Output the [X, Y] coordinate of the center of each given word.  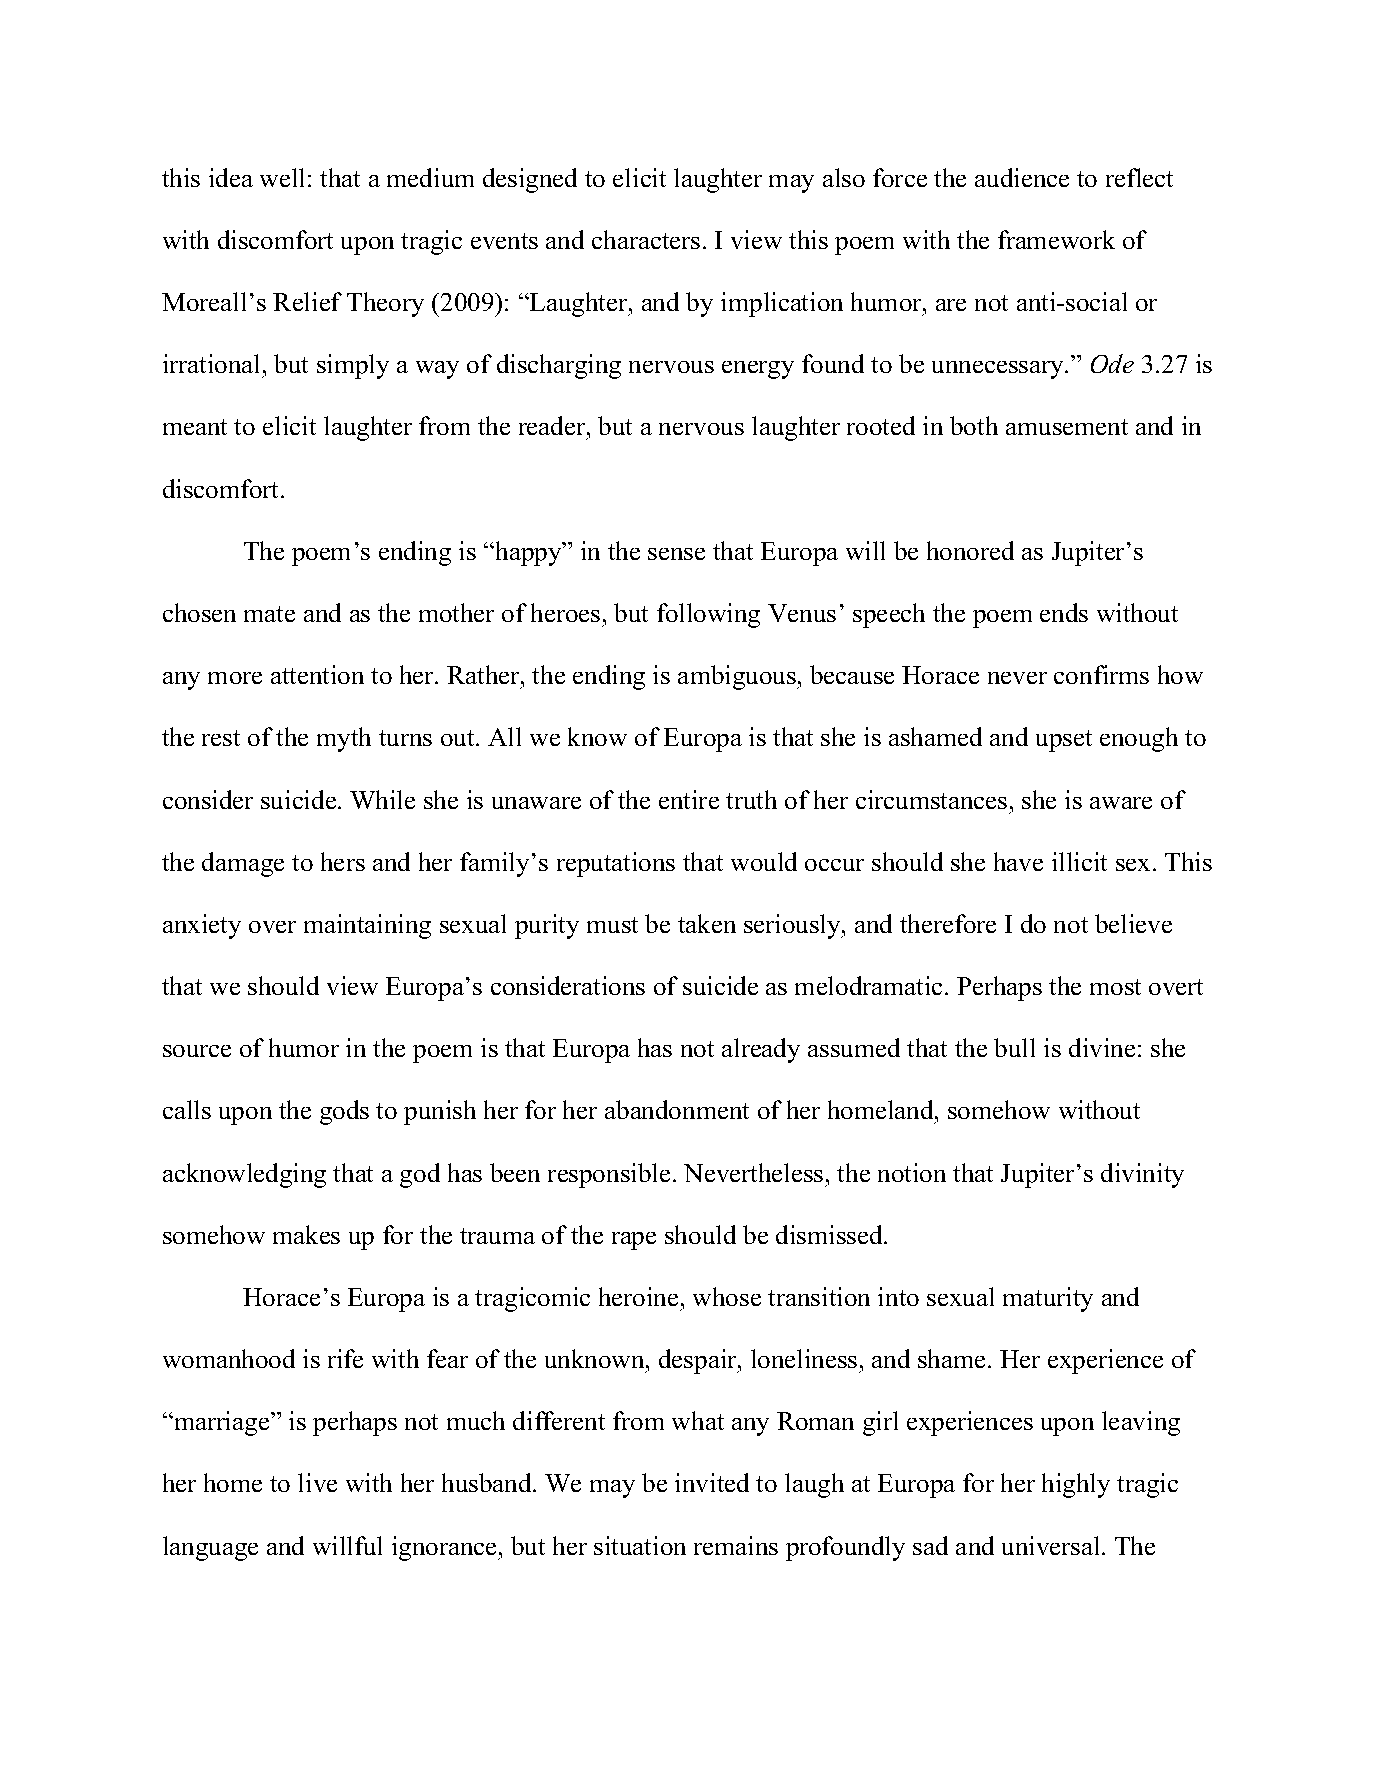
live [317, 1482]
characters [646, 239]
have [1018, 861]
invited [712, 1482]
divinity [1142, 1175]
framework [1056, 239]
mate [269, 614]
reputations [616, 864]
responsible [609, 1175]
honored [970, 550]
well [282, 177]
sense [676, 554]
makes [306, 1234]
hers [343, 861]
